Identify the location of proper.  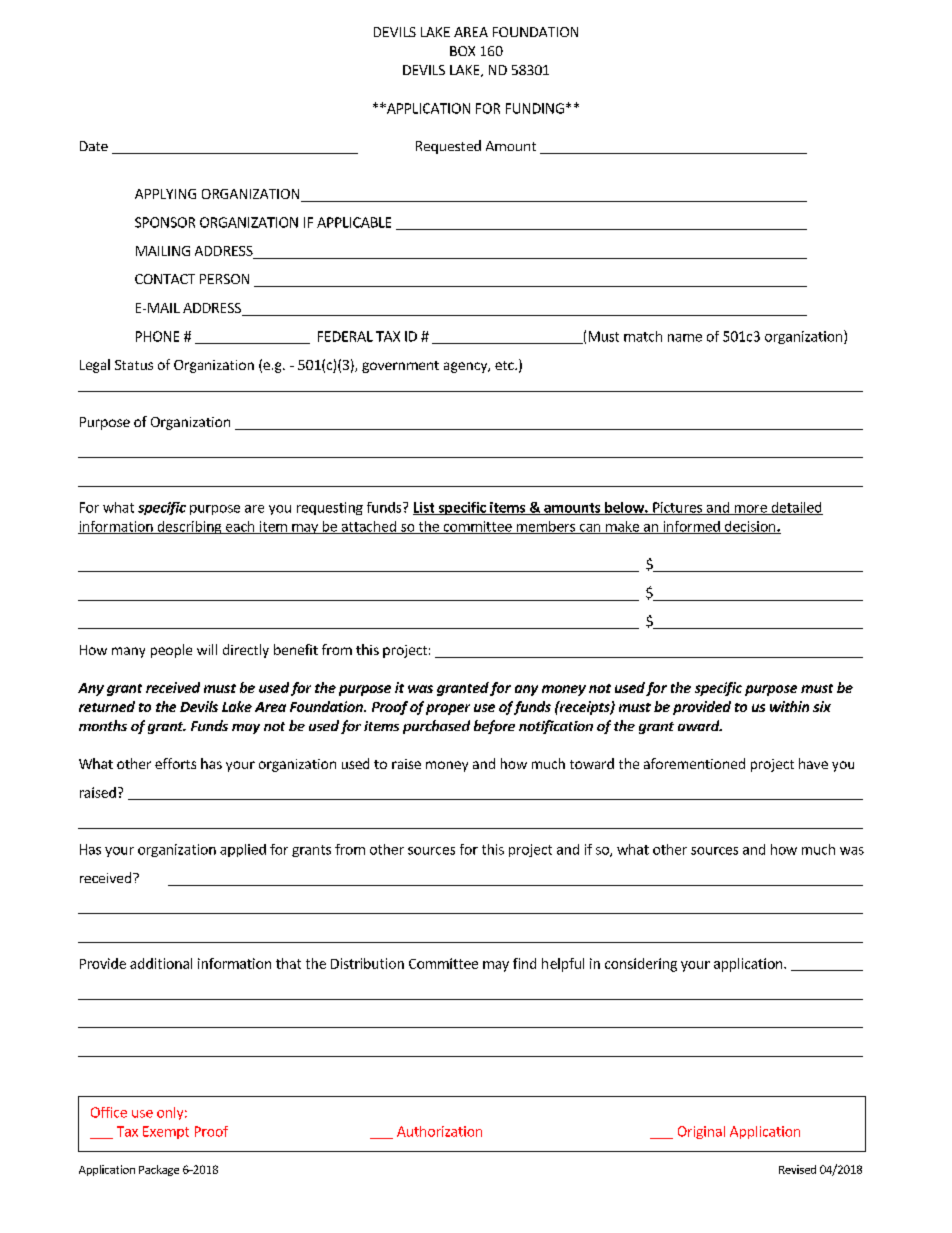
(448, 709).
